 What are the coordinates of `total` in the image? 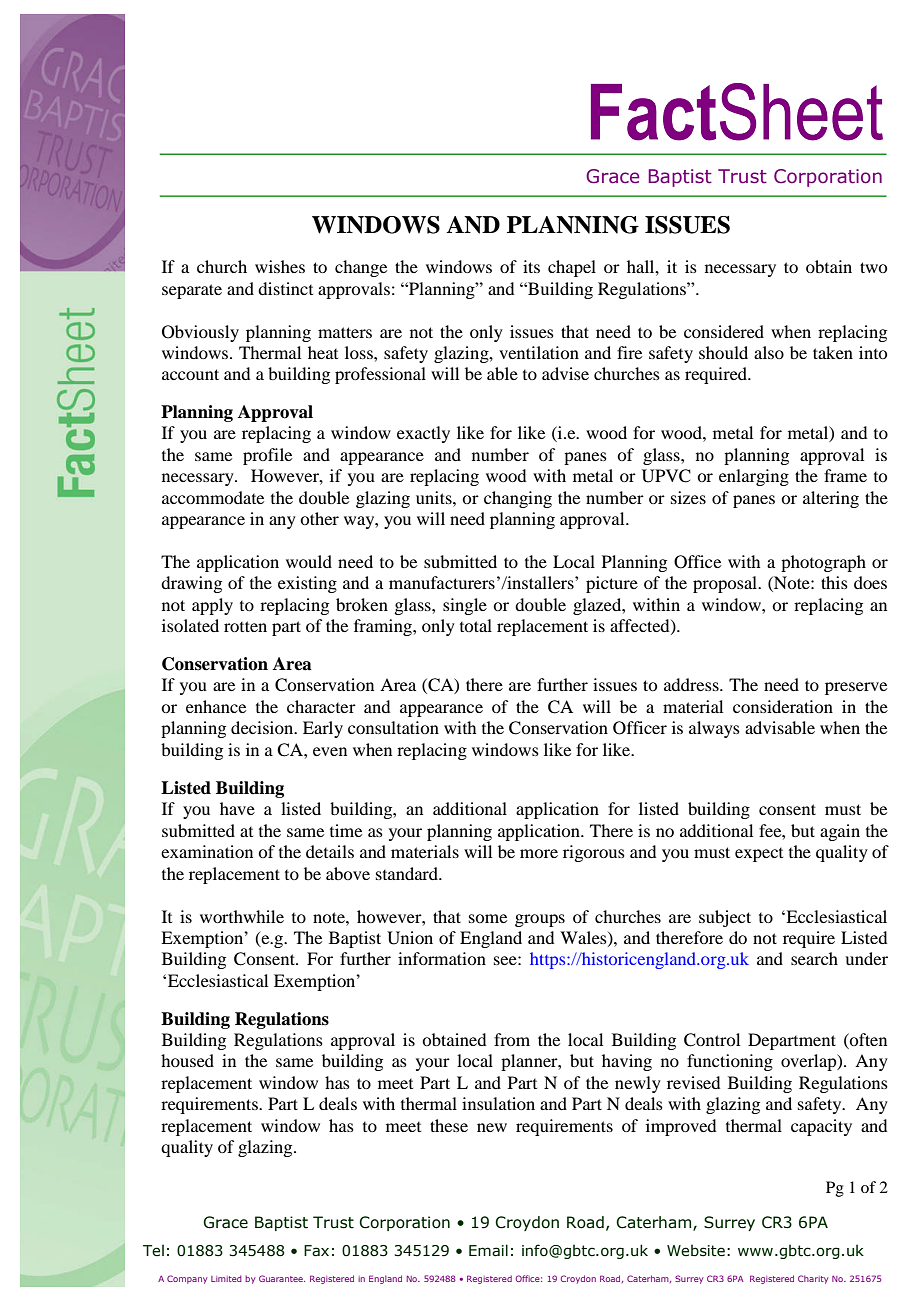 It's located at (476, 625).
